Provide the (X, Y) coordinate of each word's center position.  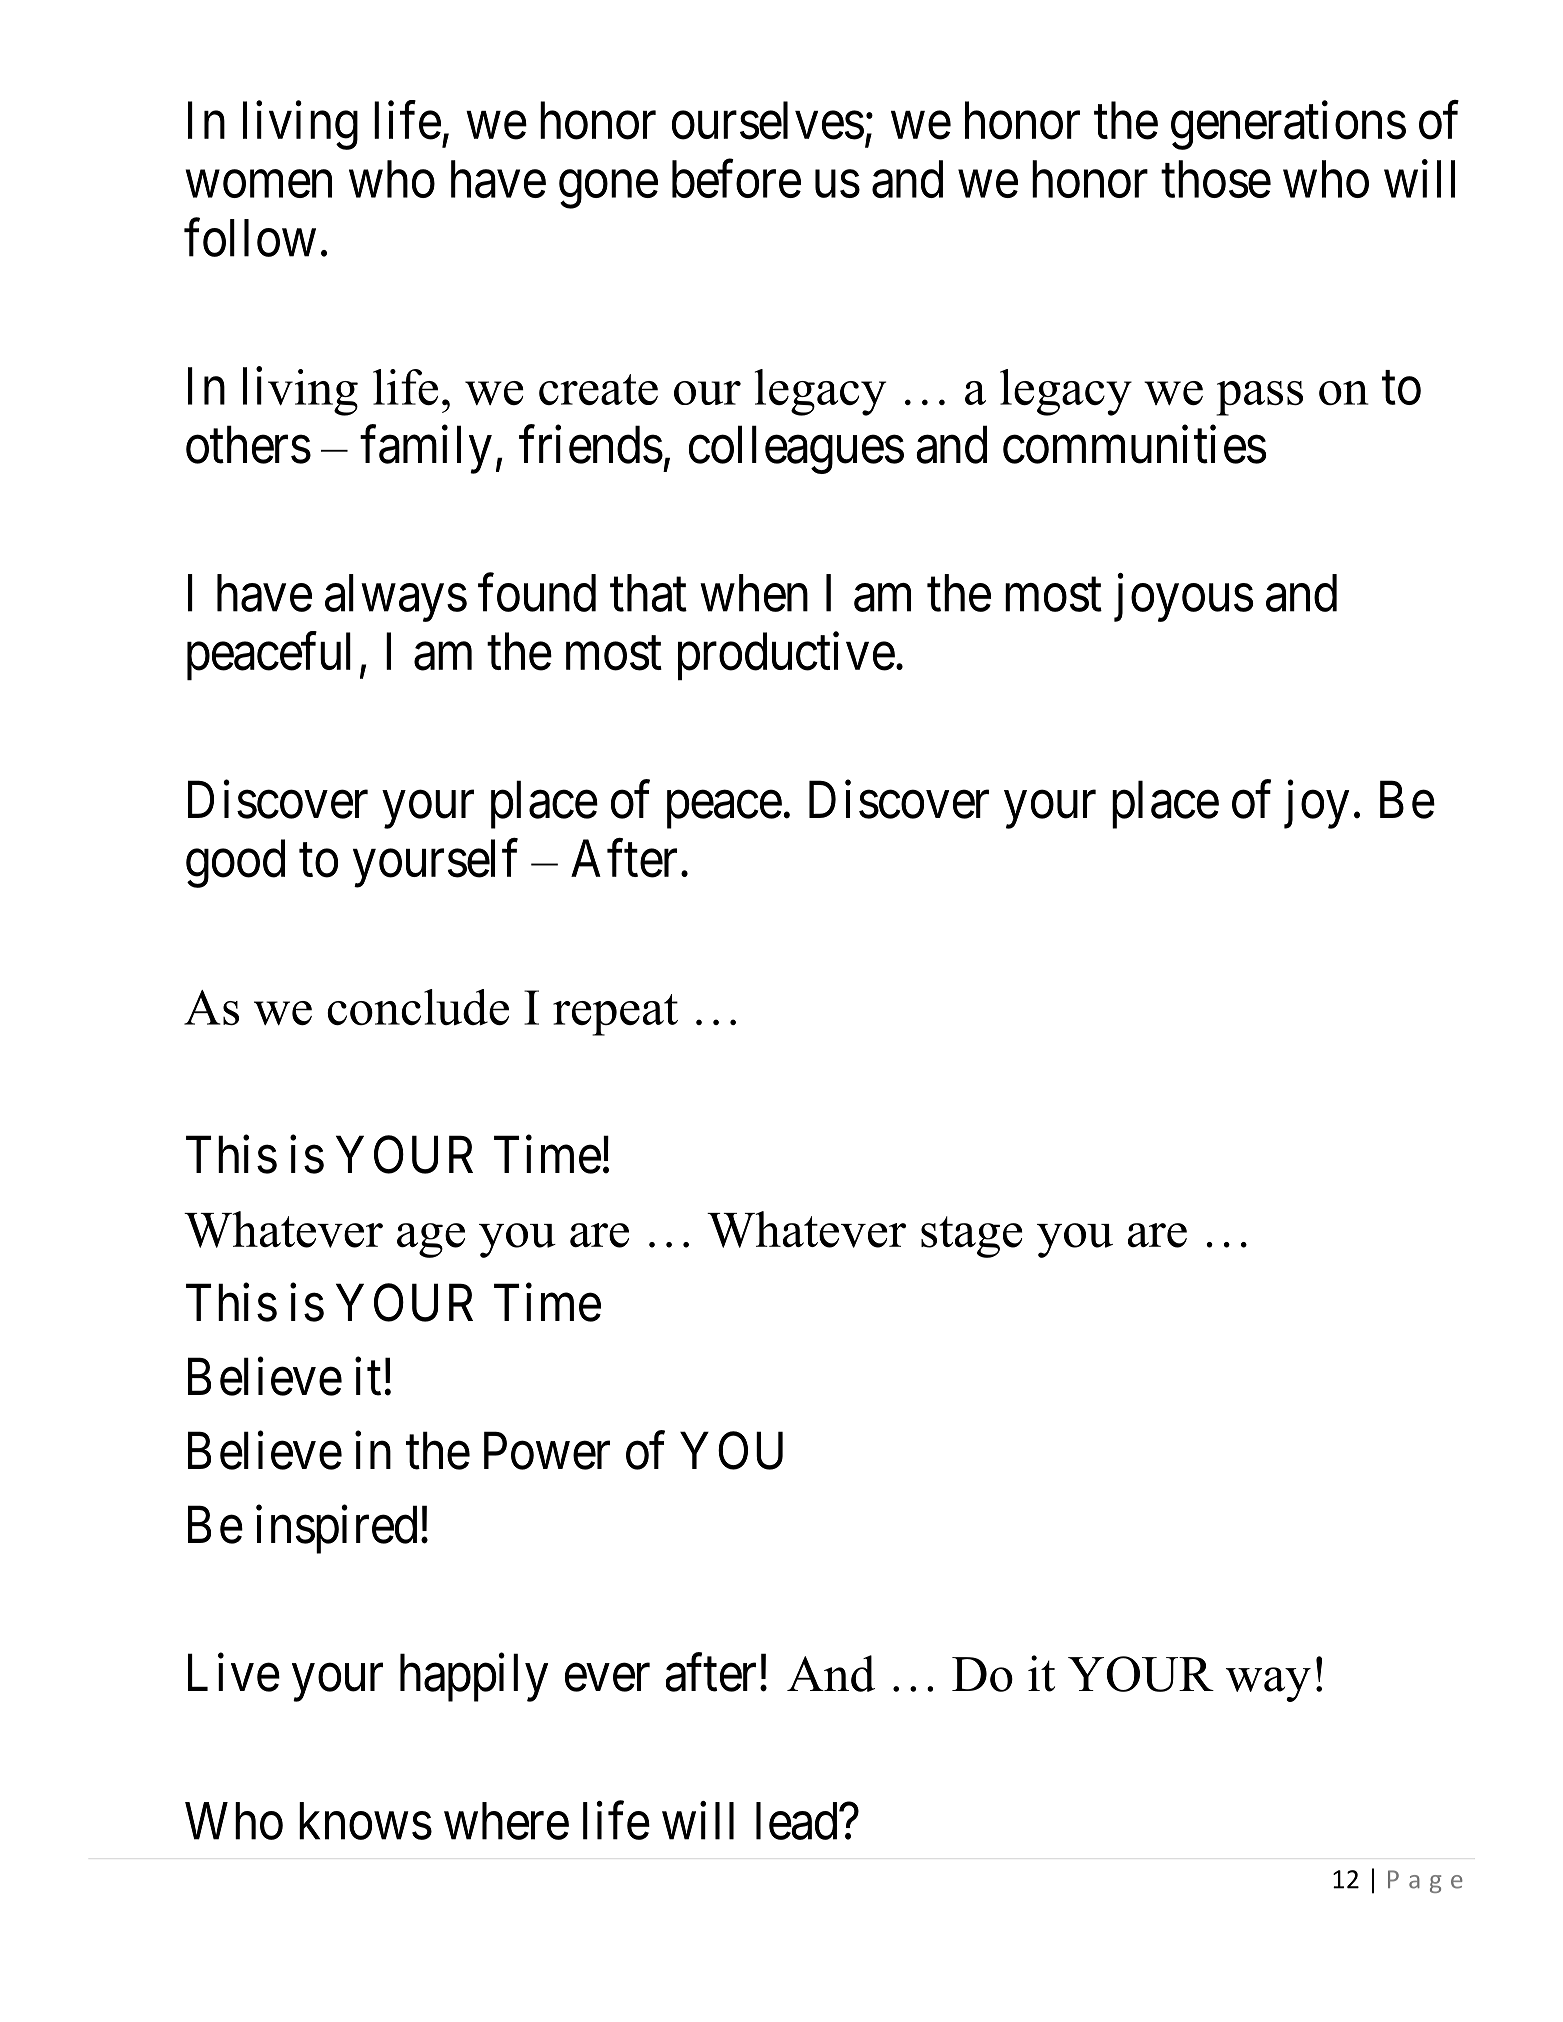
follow (250, 238)
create (598, 389)
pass (1259, 398)
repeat (615, 1015)
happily (474, 1678)
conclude (418, 1007)
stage (971, 1237)
